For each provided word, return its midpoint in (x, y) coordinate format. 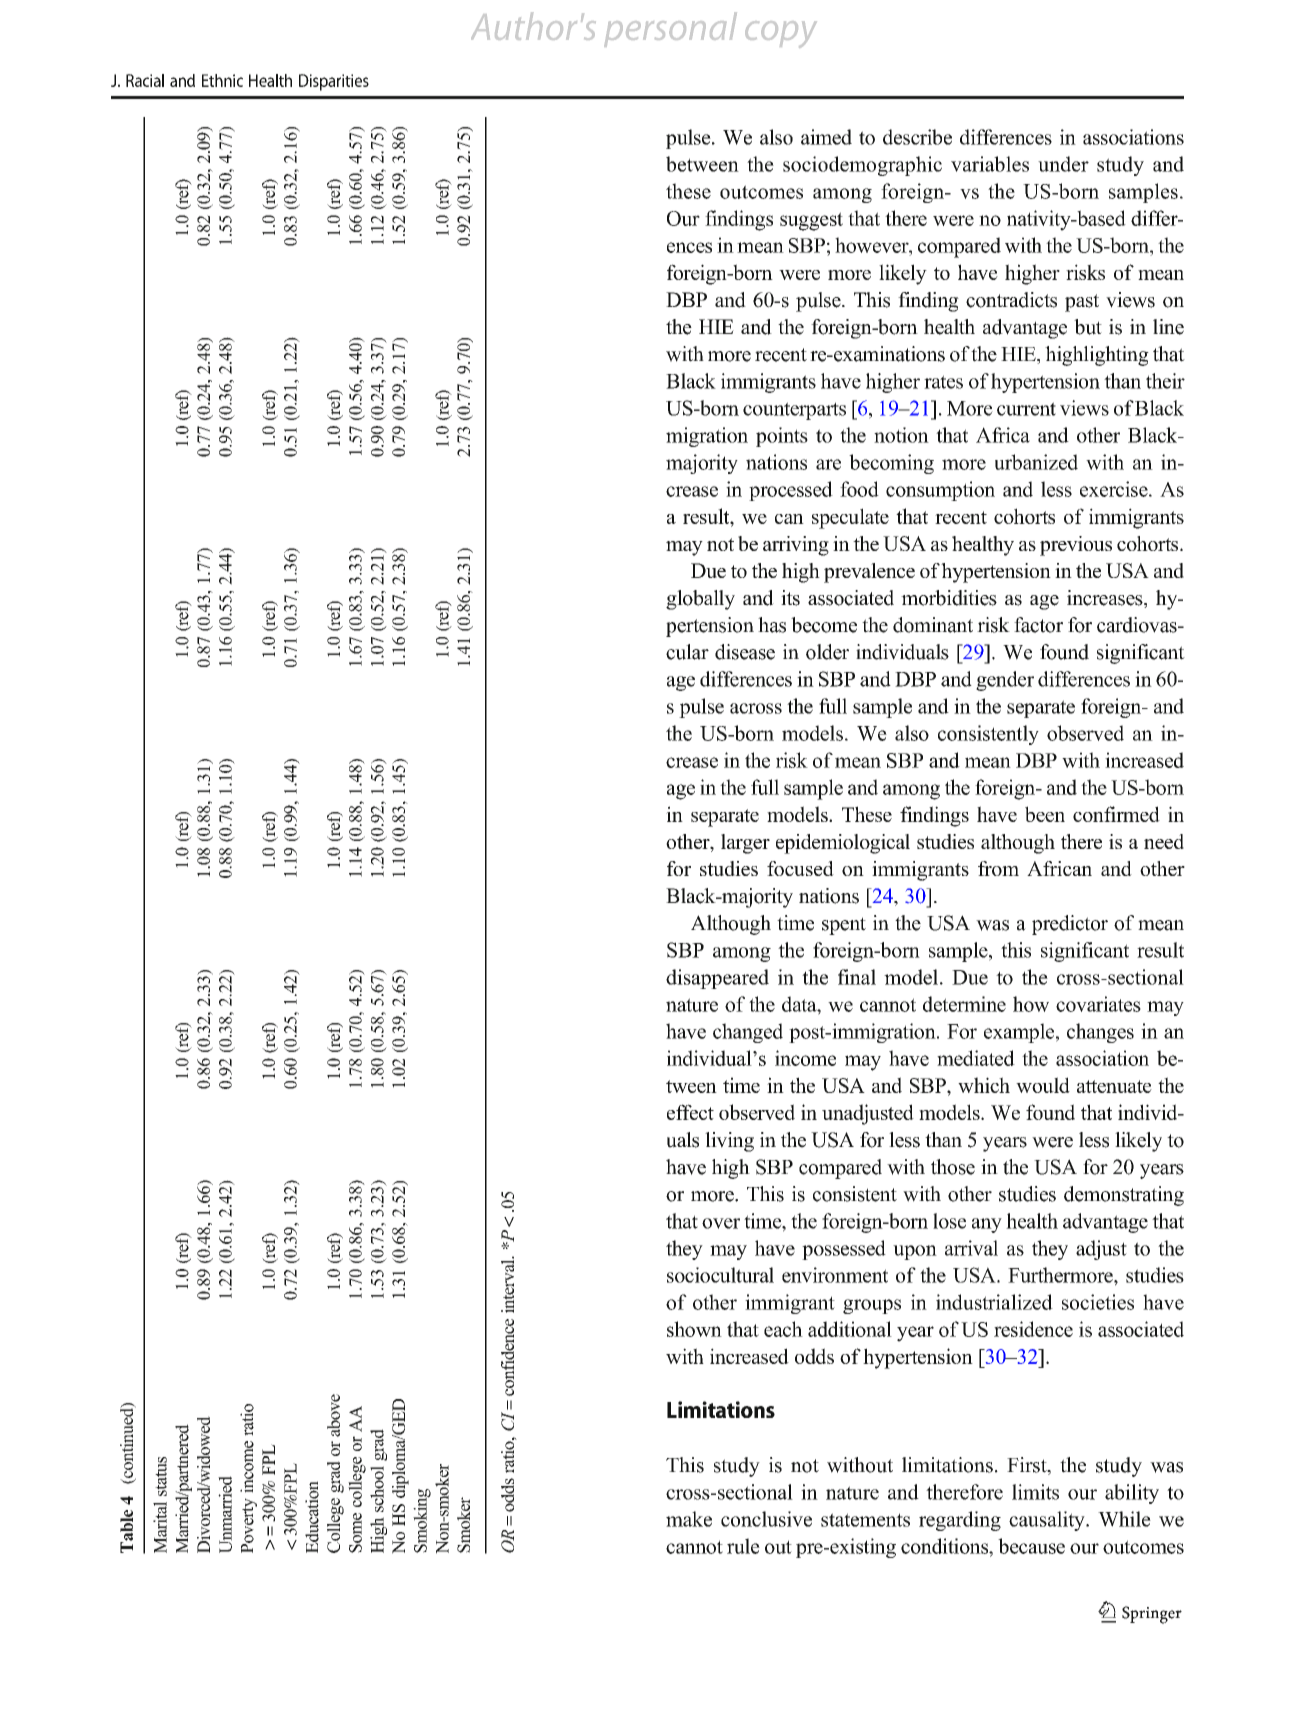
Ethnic (222, 80)
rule (743, 1546)
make (689, 1519)
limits (1035, 1492)
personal (670, 29)
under (1063, 164)
